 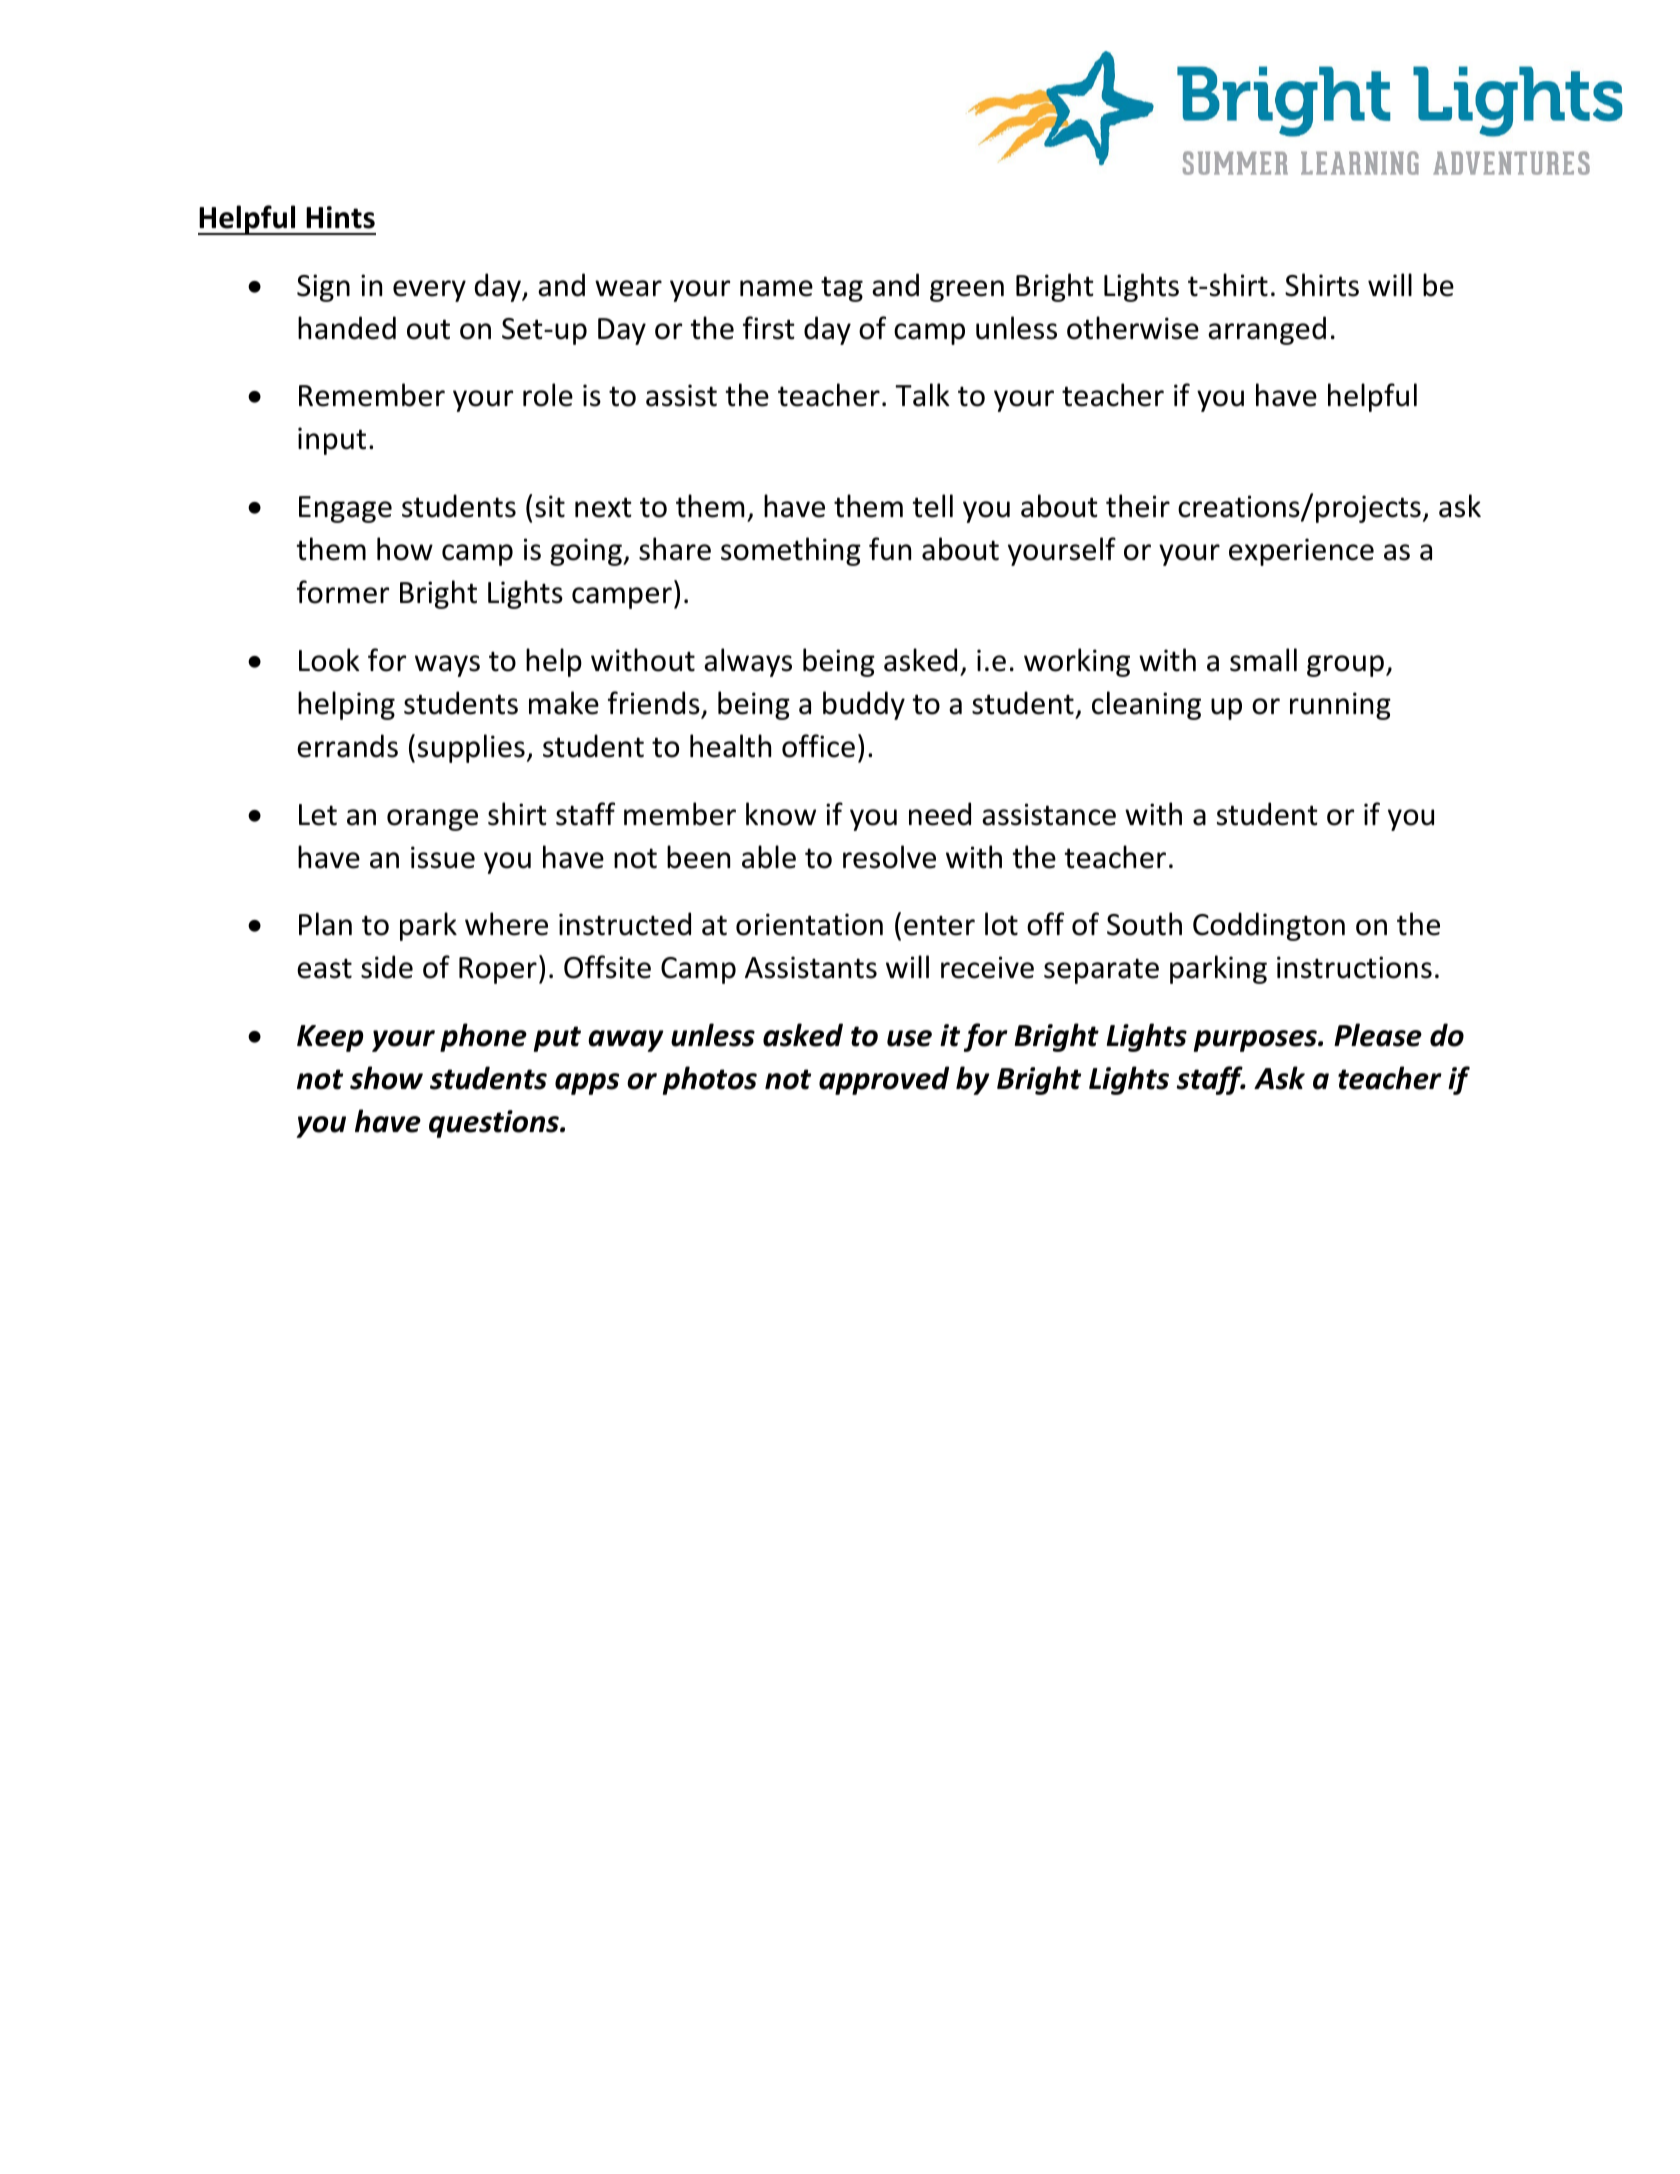 What do you see at coordinates (345, 509) in the screenshot?
I see `Engage` at bounding box center [345, 509].
